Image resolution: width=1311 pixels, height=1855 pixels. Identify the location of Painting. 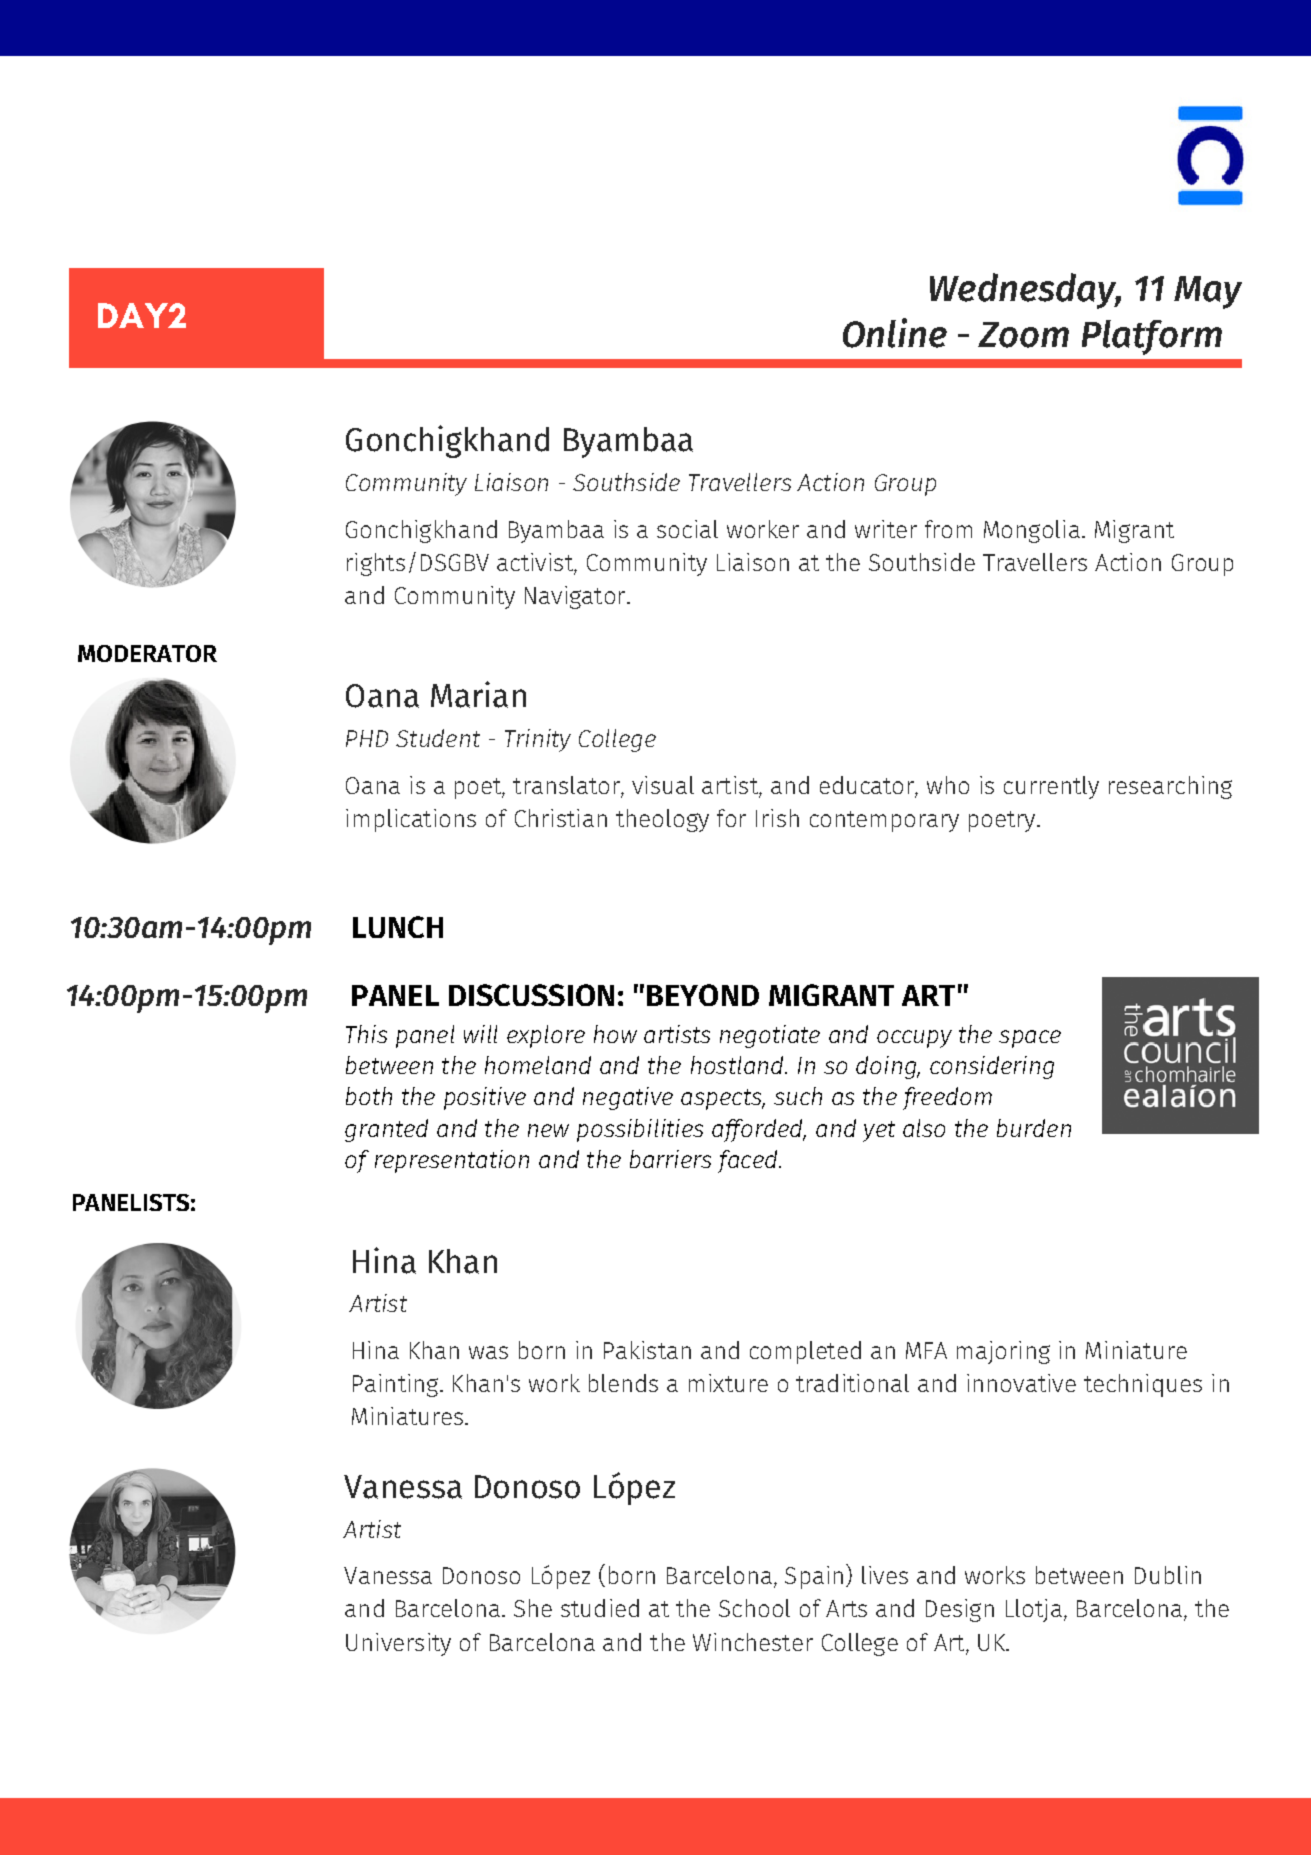
(397, 1385).
